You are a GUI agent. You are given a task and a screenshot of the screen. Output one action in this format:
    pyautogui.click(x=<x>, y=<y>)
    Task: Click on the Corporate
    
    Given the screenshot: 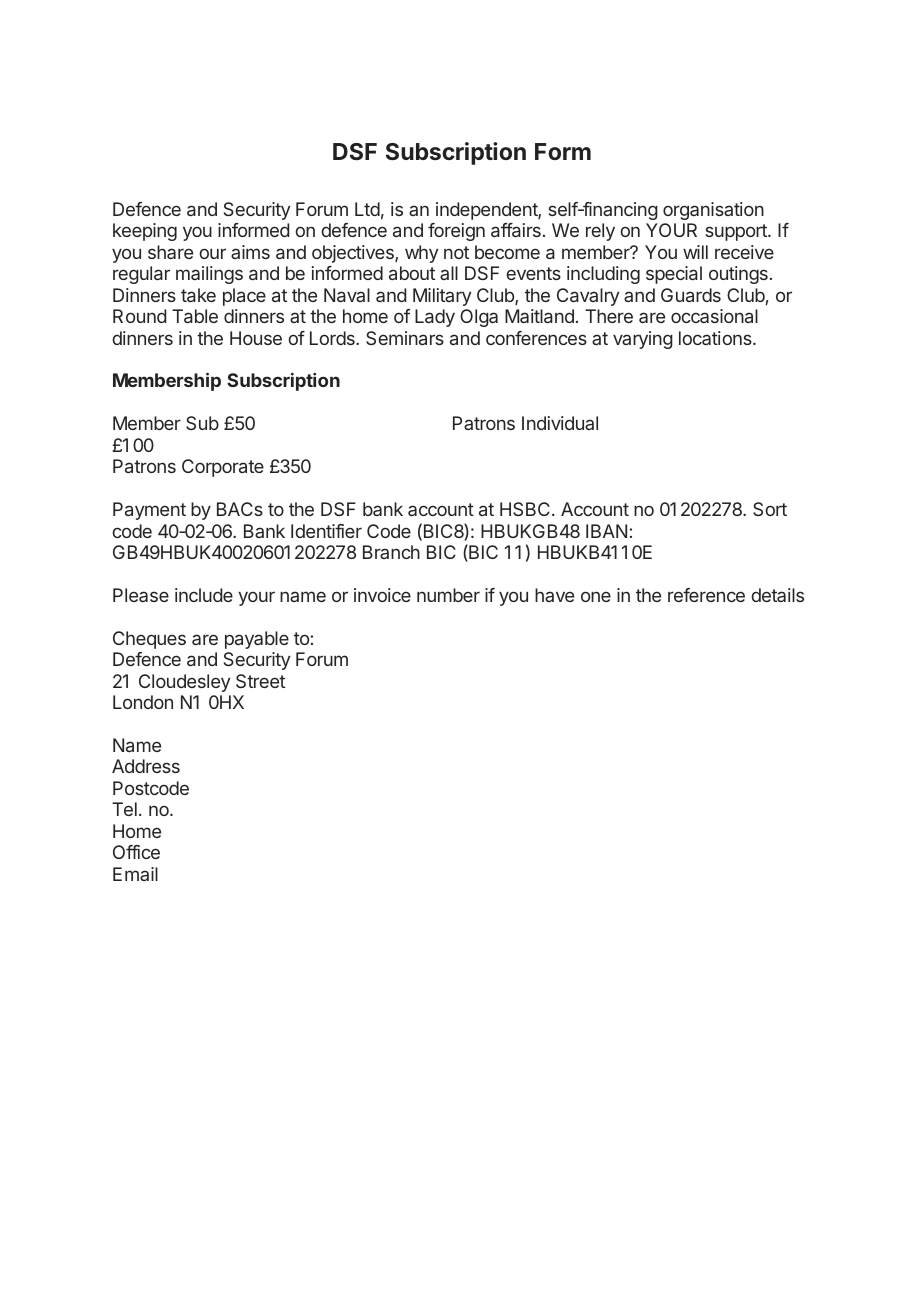 What is the action you would take?
    pyautogui.click(x=223, y=468)
